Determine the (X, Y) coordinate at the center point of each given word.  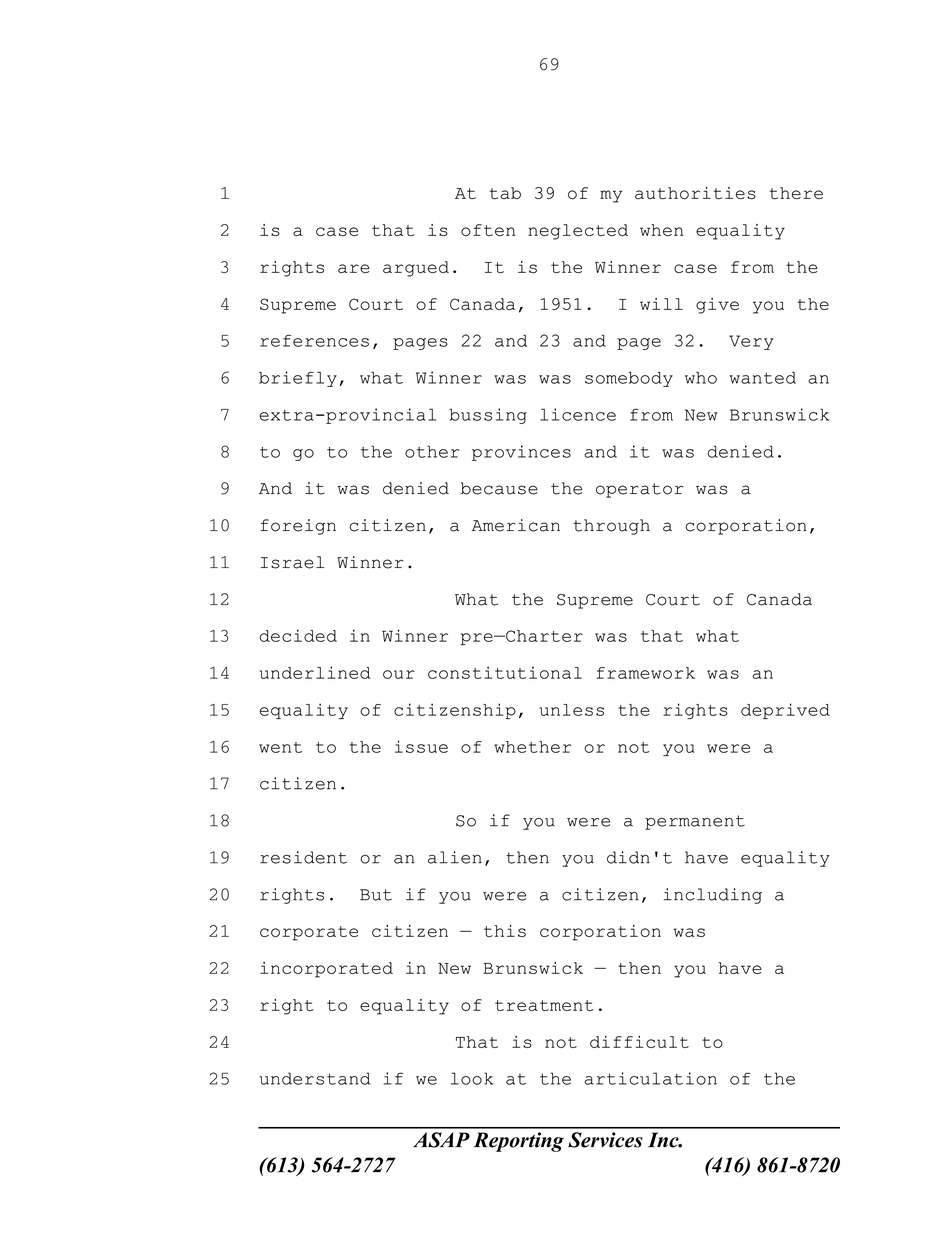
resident (303, 857)
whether (532, 747)
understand (314, 1078)
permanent (695, 822)
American (516, 525)
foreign (298, 527)
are (354, 268)
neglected (578, 232)
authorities (695, 193)
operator (639, 490)
